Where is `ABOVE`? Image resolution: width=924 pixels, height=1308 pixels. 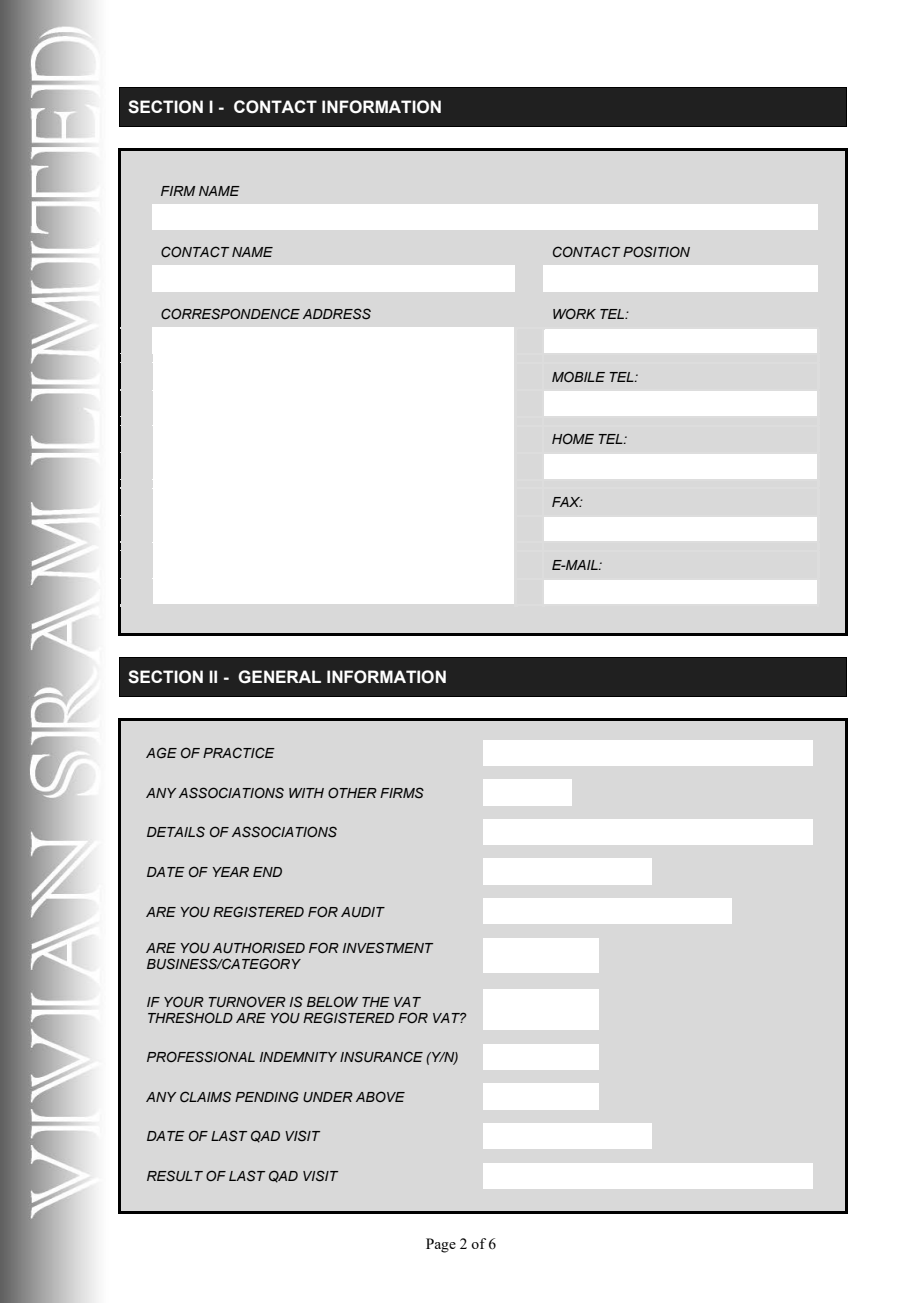 ABOVE is located at coordinates (380, 1096).
